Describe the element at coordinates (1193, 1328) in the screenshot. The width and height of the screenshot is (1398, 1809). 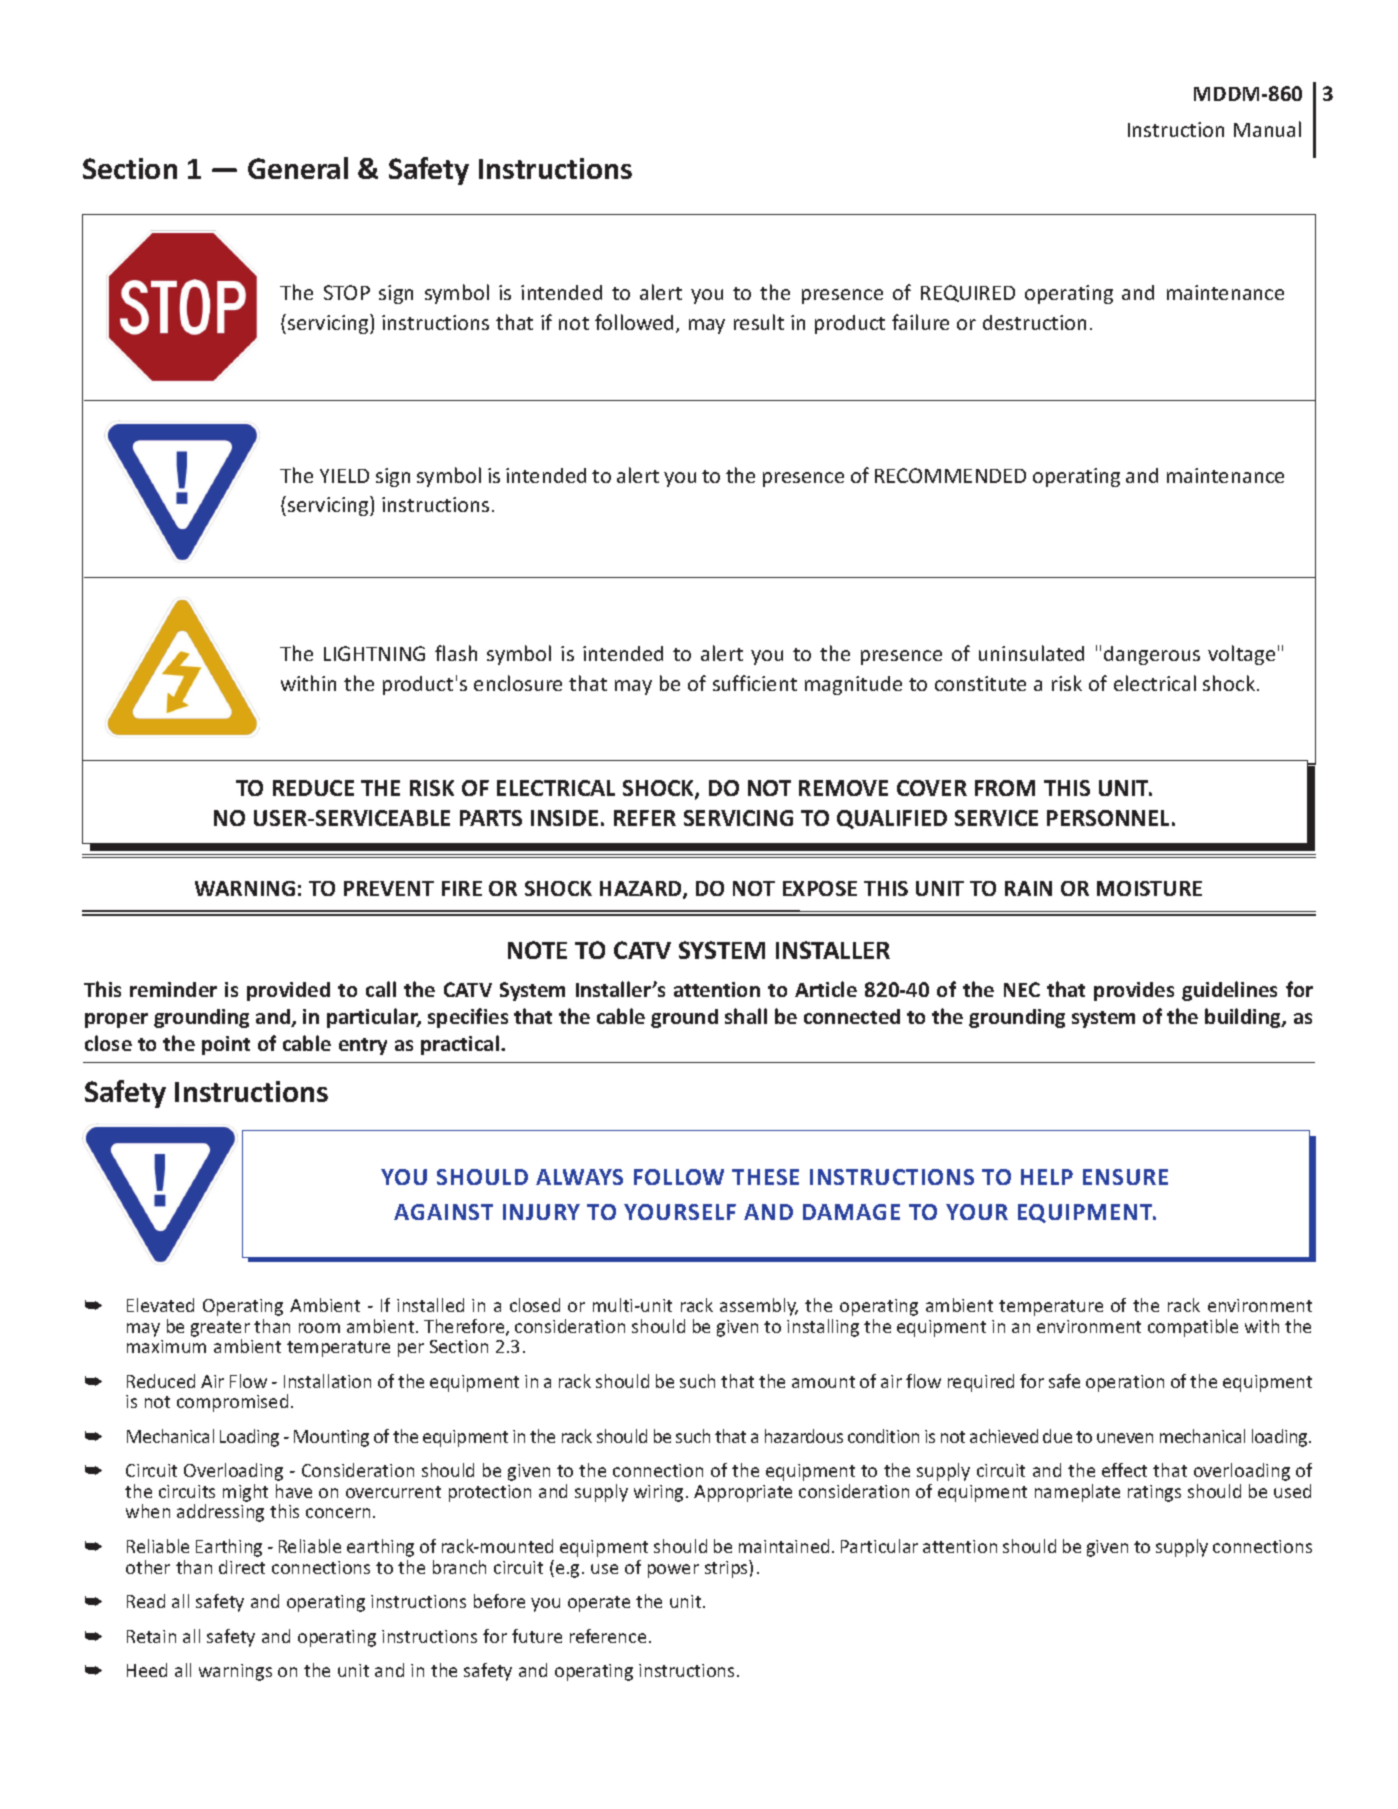
I see `compatible` at that location.
